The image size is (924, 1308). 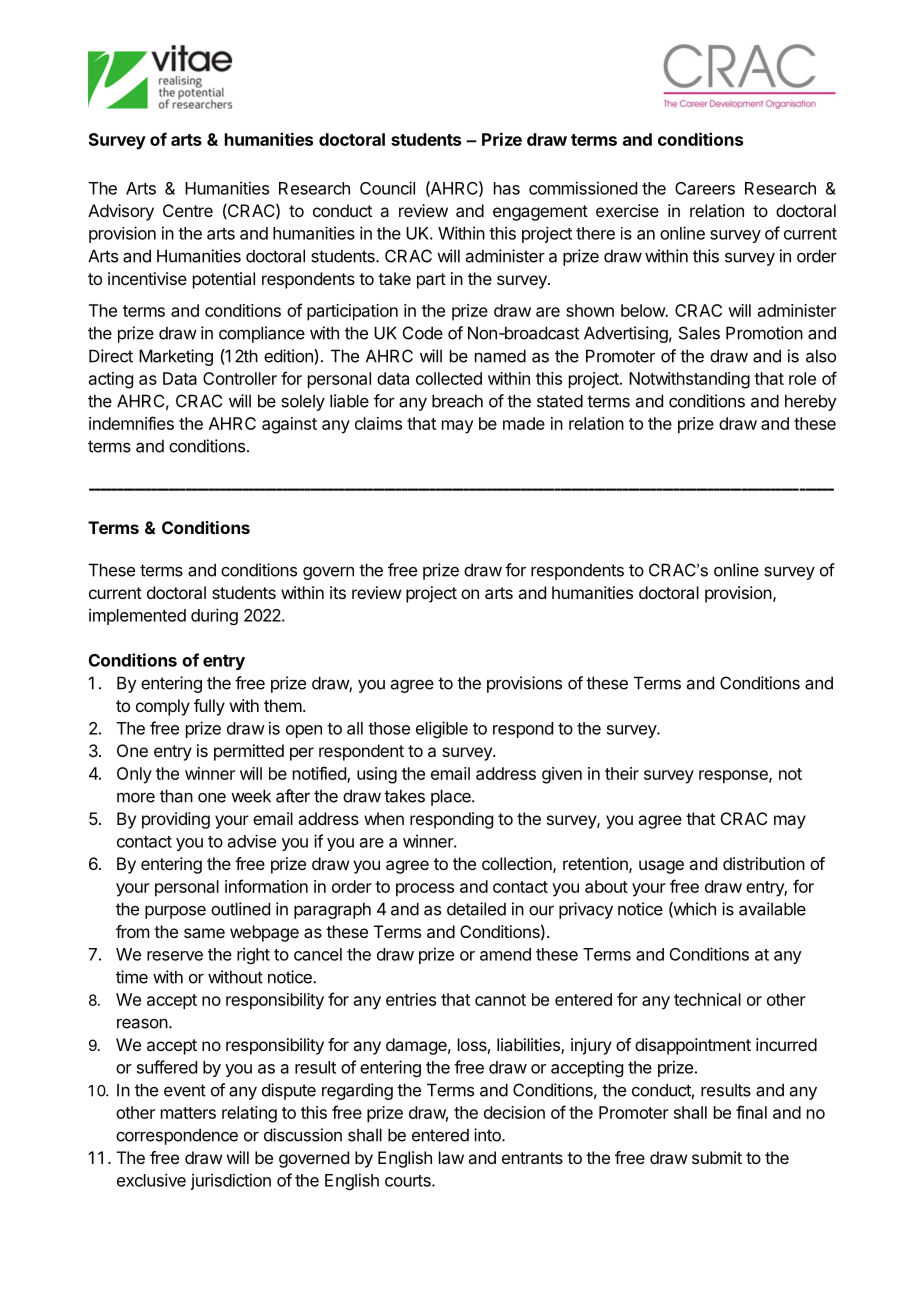 I want to click on has, so click(x=507, y=188).
